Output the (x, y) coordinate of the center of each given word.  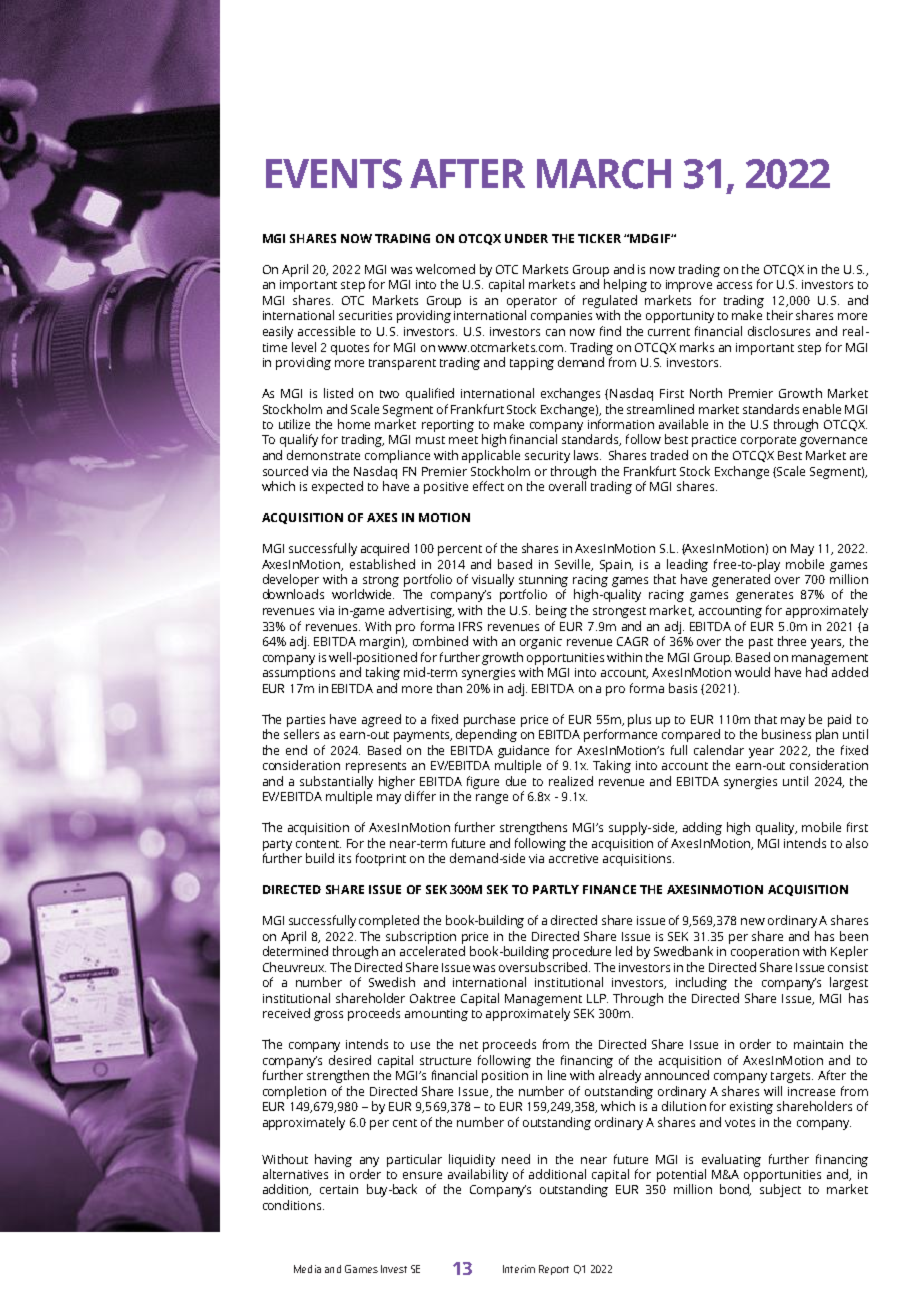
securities (365, 315)
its (345, 858)
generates (764, 596)
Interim (519, 1269)
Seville (574, 565)
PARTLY (556, 889)
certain (339, 1189)
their (780, 315)
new (753, 921)
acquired (385, 549)
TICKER (599, 238)
